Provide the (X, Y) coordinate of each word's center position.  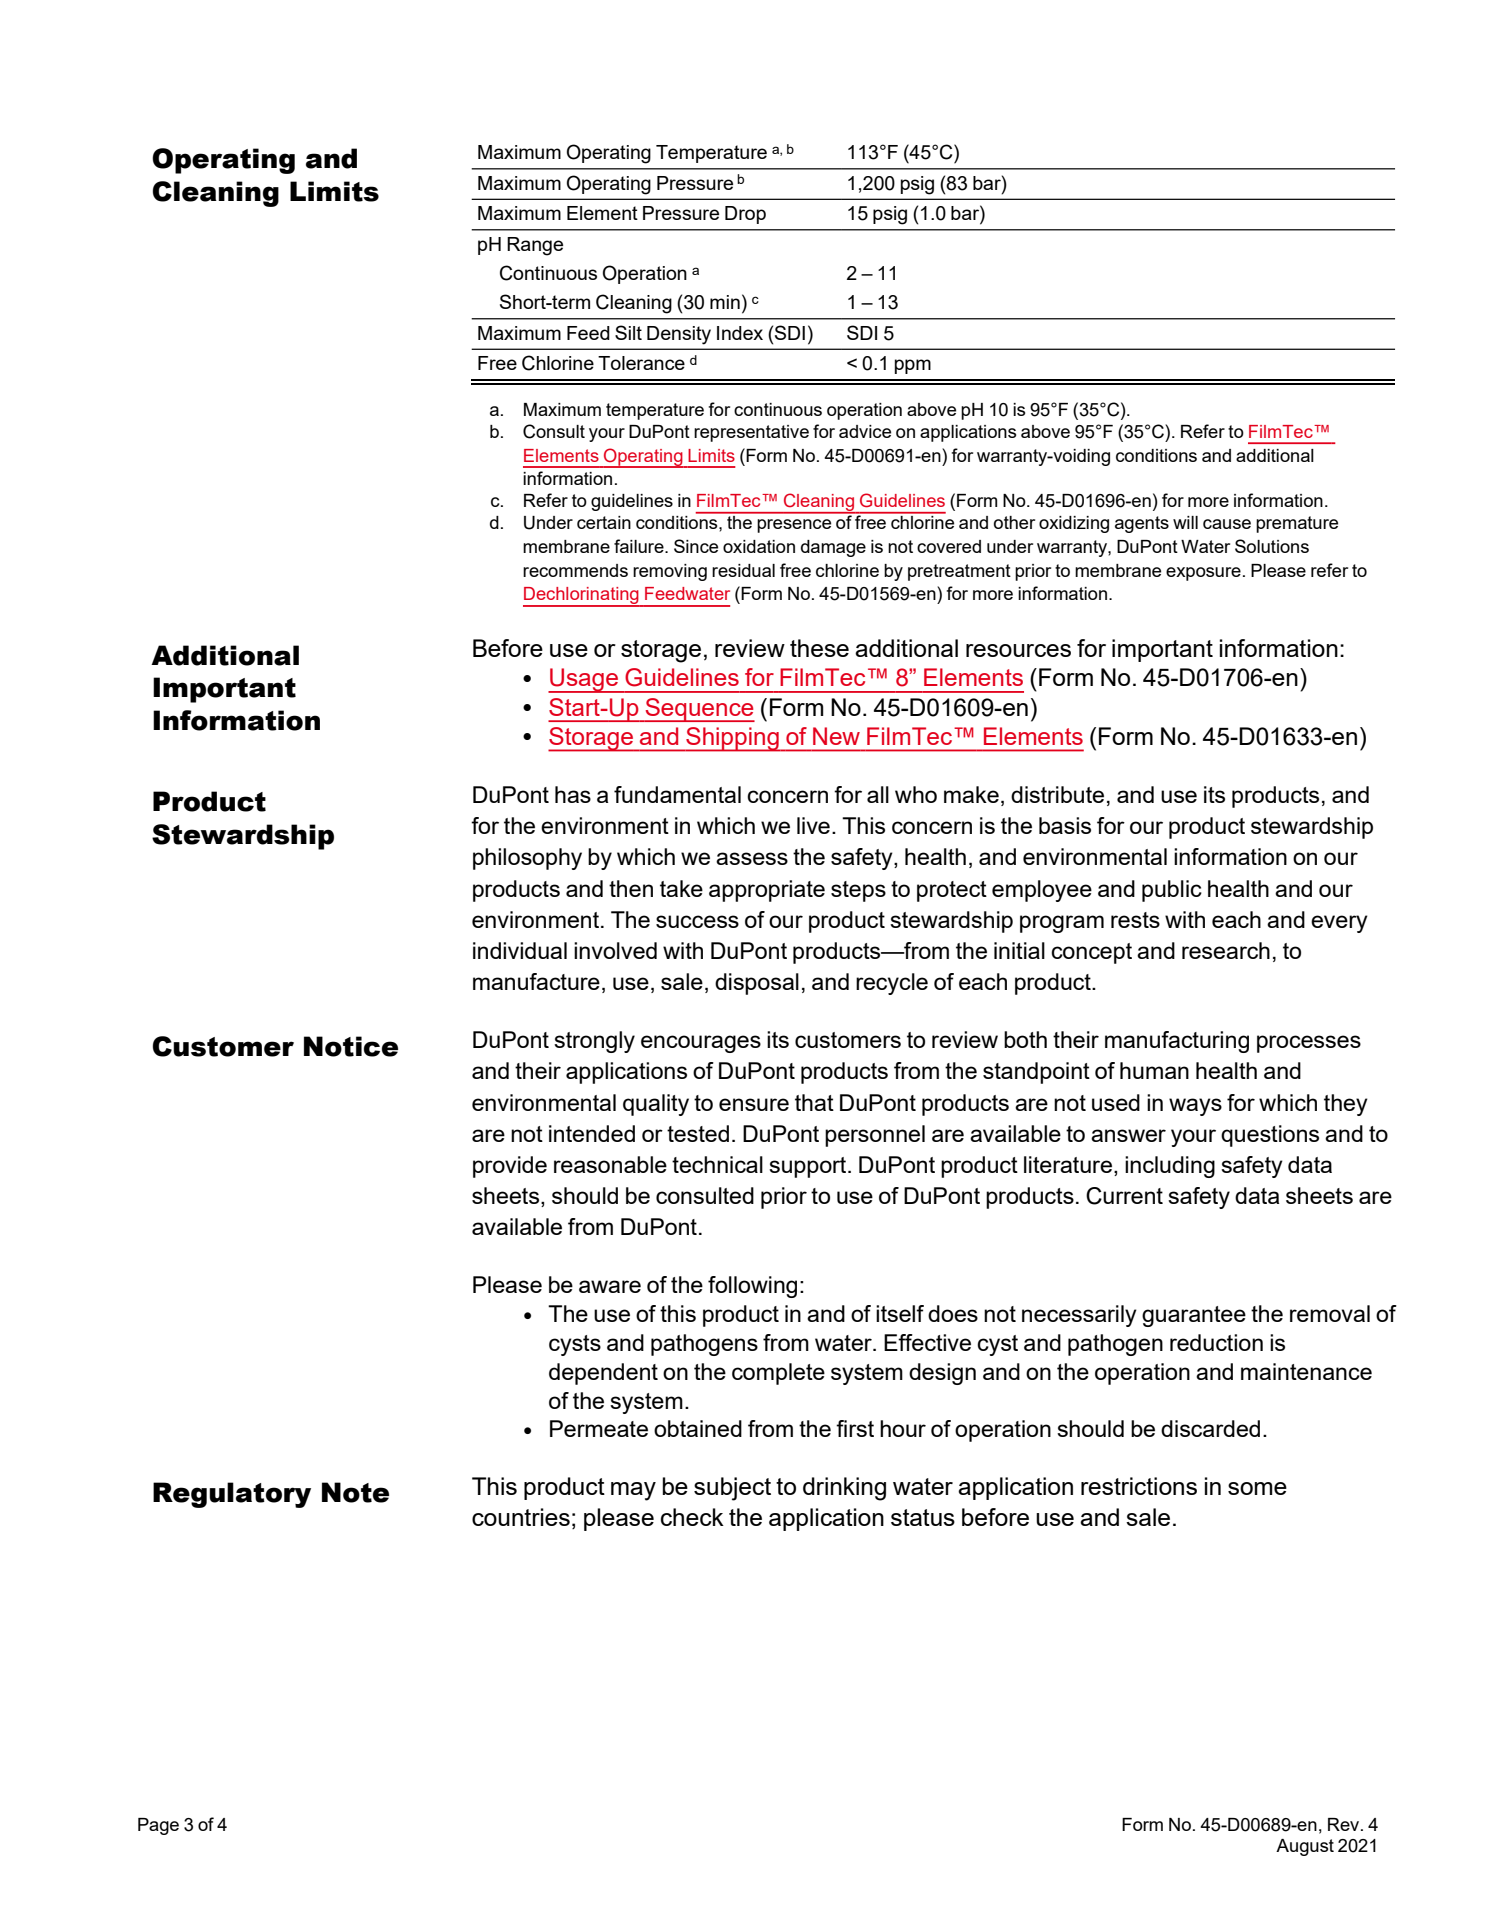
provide (510, 1167)
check (692, 1517)
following (752, 1287)
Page (158, 1826)
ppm (913, 366)
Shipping (732, 739)
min (725, 302)
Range (535, 246)
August (1305, 1847)
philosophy (527, 859)
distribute (1057, 794)
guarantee (1194, 1316)
